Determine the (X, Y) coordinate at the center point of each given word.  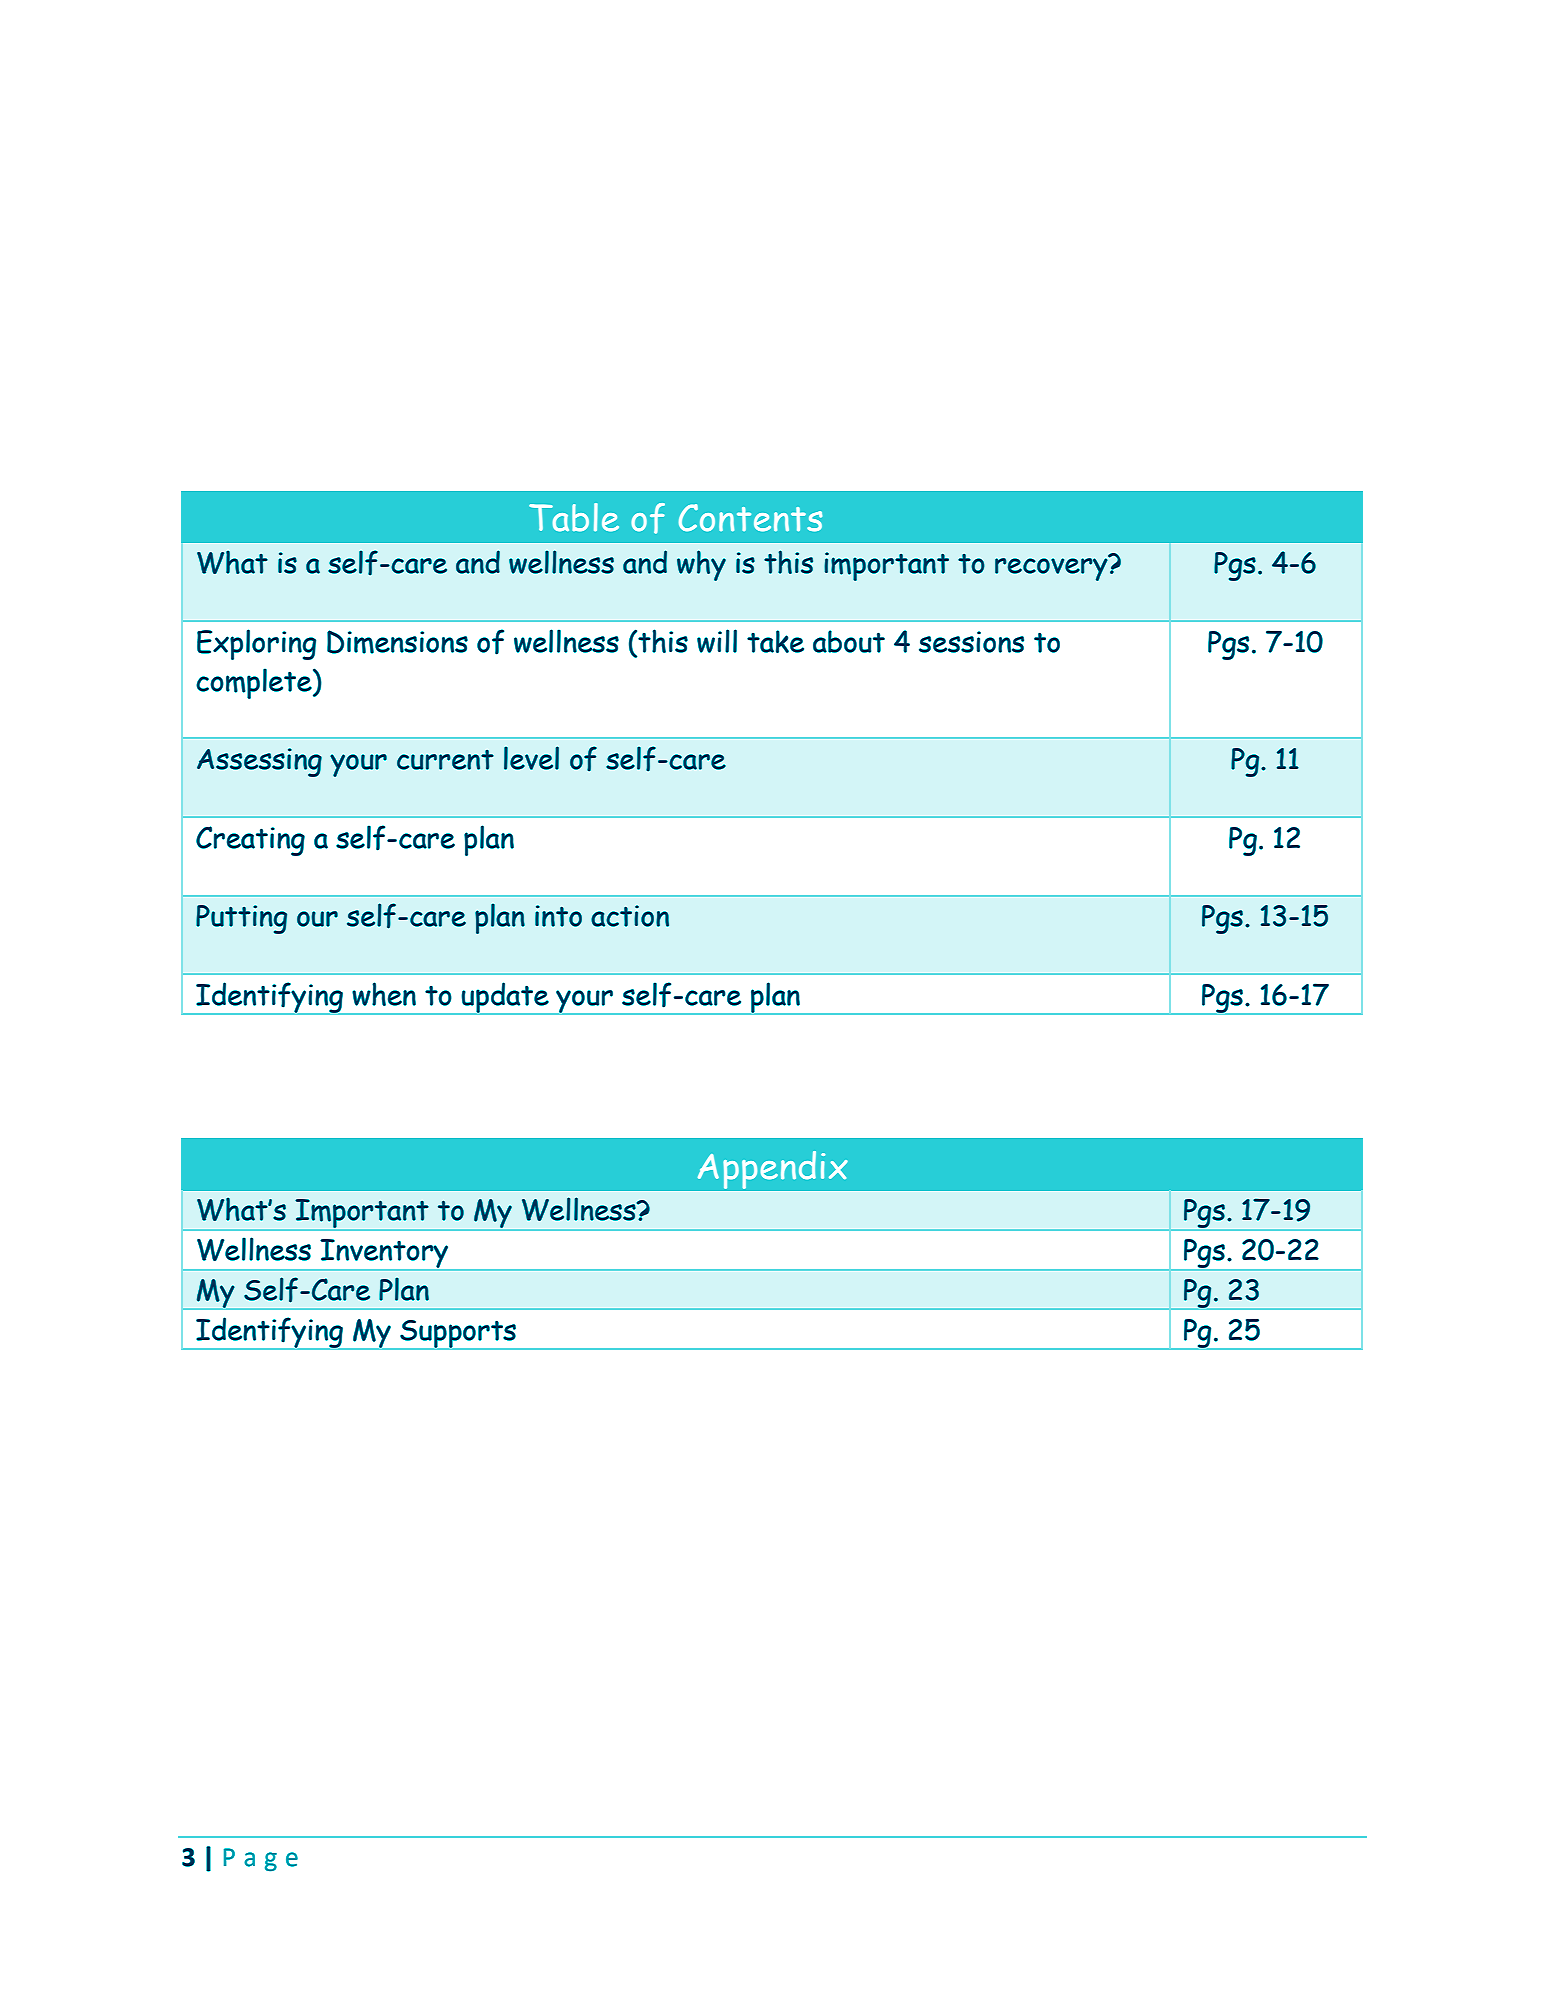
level (531, 758)
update (505, 998)
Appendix (772, 1170)
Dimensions (397, 642)
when (384, 994)
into (558, 916)
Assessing (259, 762)
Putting (241, 919)
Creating (250, 841)
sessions (971, 642)
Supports (458, 1335)
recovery (1052, 568)
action (630, 916)
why (701, 565)
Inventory (385, 1255)
